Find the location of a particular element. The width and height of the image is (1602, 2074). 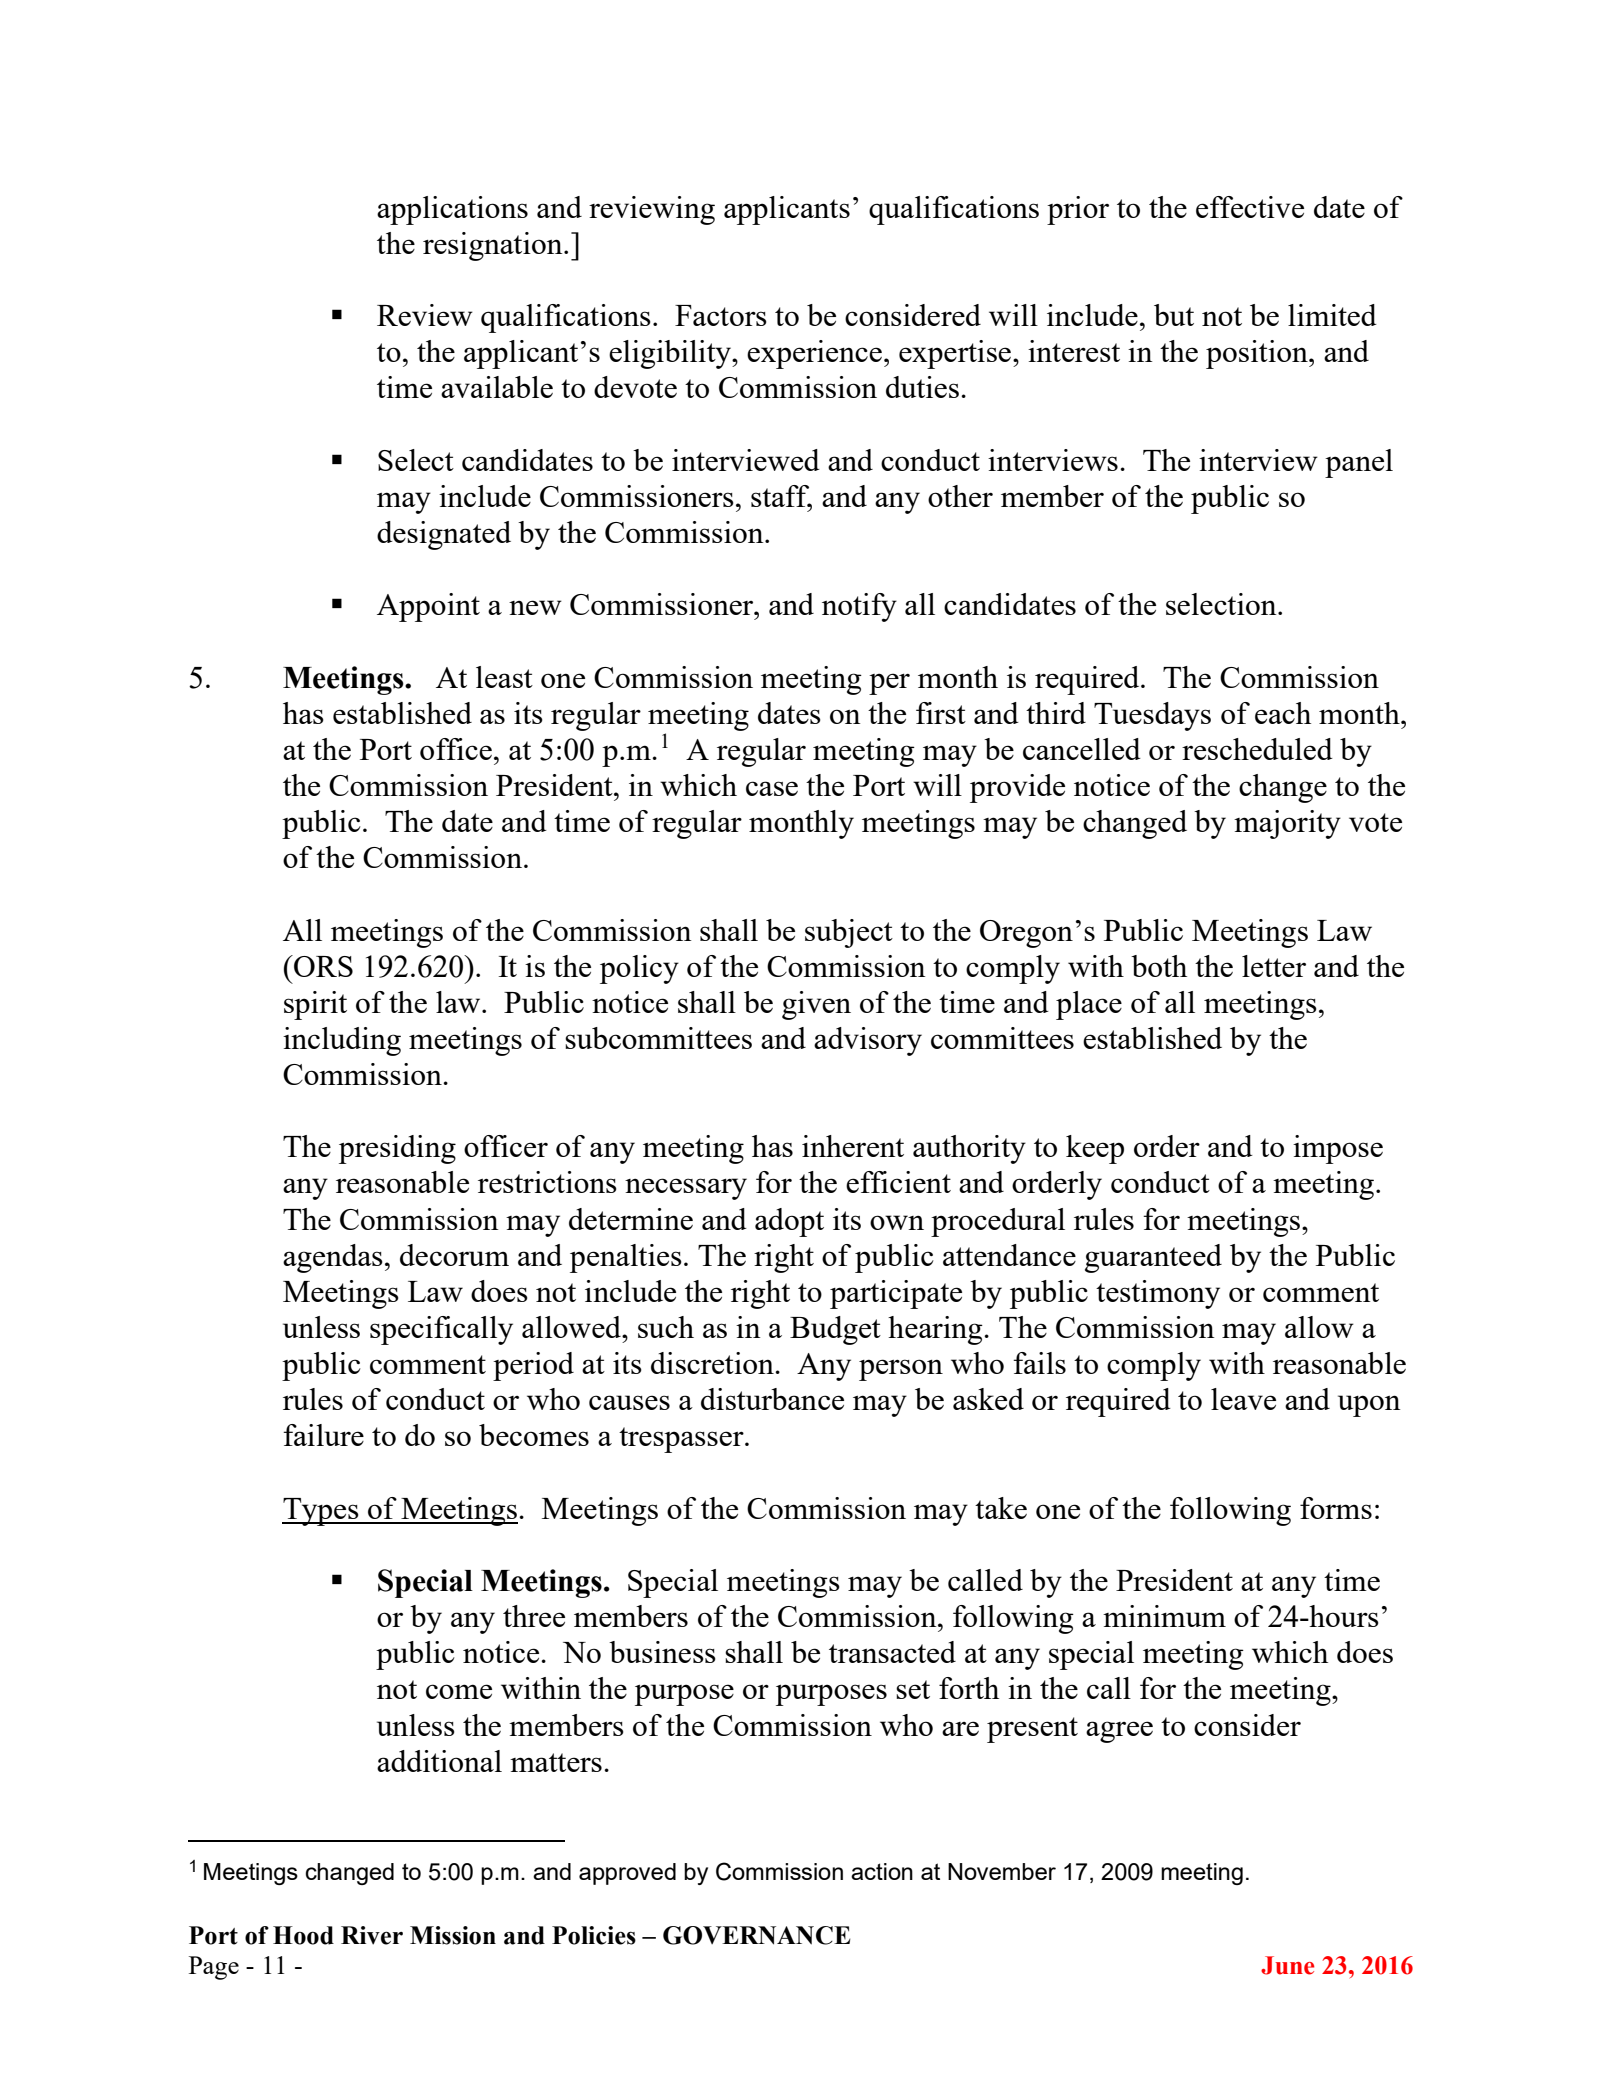

GOVERNANCE is located at coordinates (757, 1935).
